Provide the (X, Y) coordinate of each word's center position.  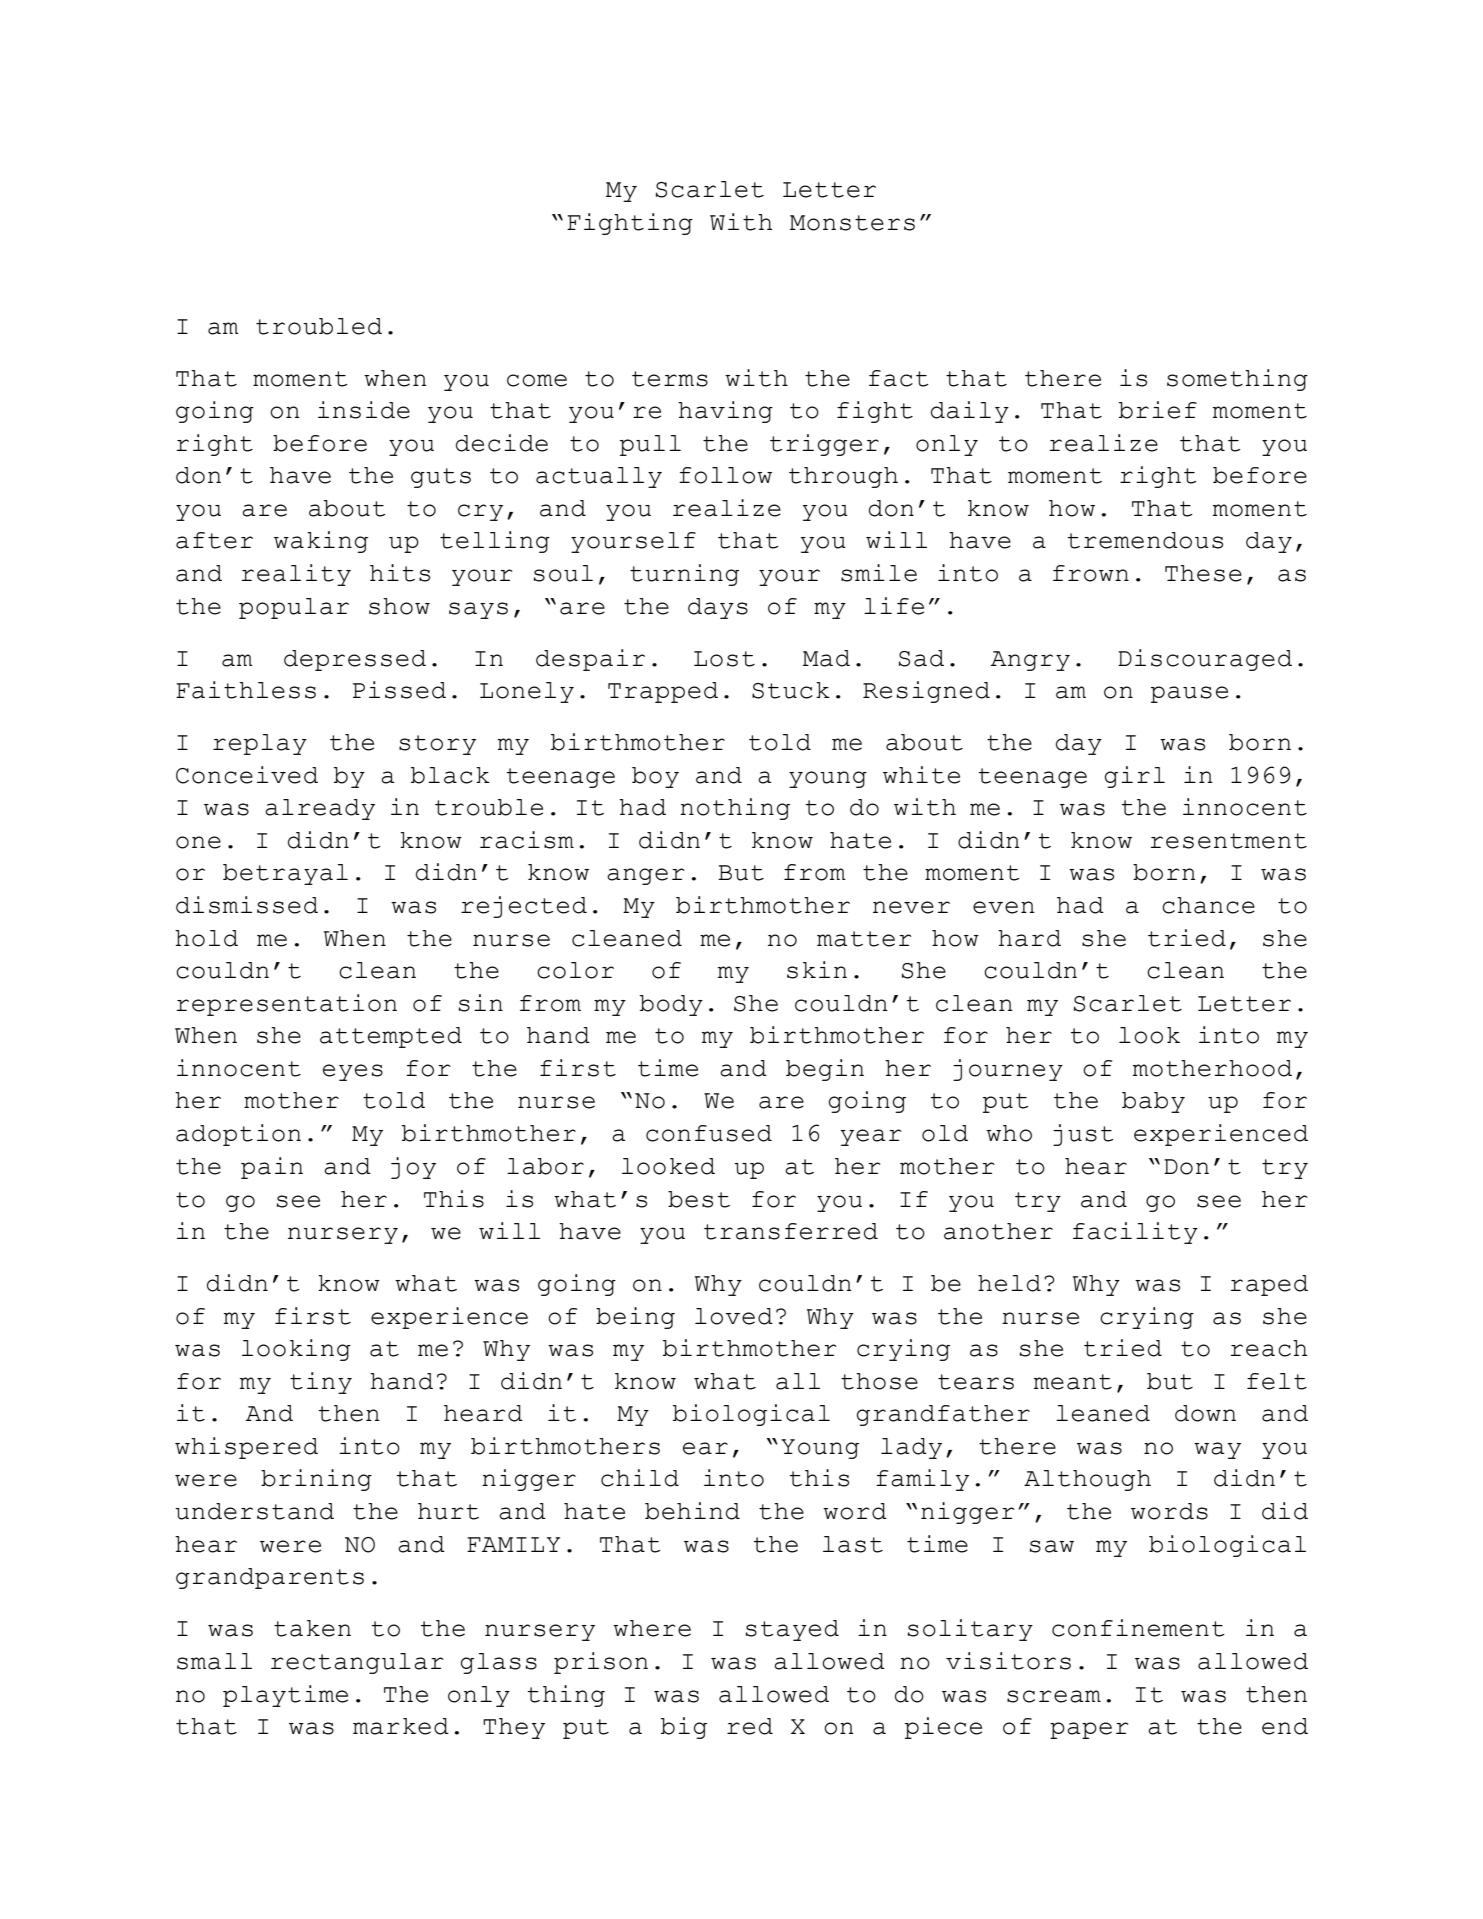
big (684, 1728)
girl (1135, 777)
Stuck (791, 690)
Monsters (852, 223)
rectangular (357, 1663)
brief (1158, 410)
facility (1135, 1233)
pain (272, 1168)
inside (364, 410)
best (699, 1199)
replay (260, 744)
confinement (1138, 1628)
